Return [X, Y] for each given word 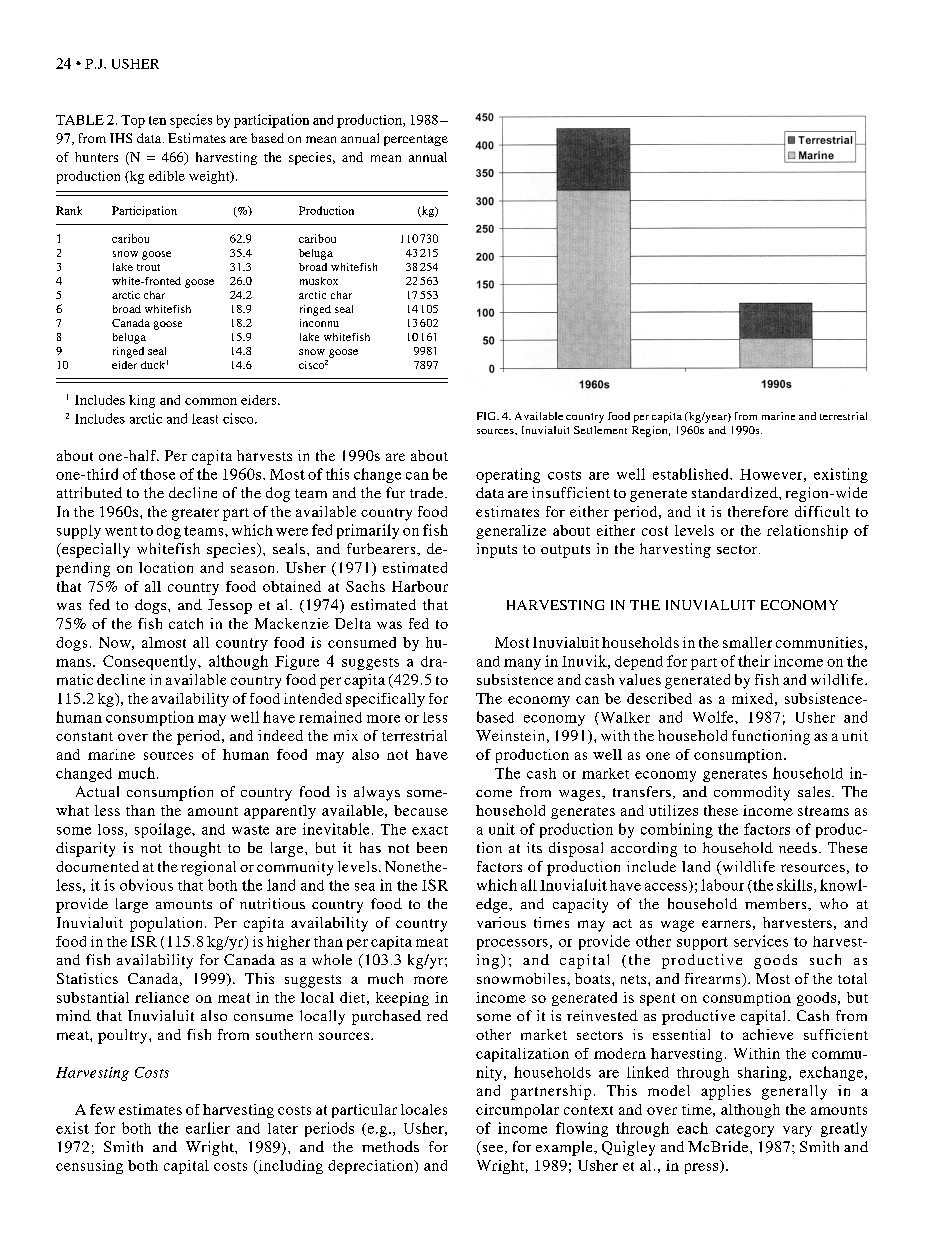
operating [508, 475]
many [522, 664]
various [501, 922]
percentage [416, 140]
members [777, 903]
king [142, 401]
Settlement [600, 430]
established [692, 474]
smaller [747, 642]
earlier [208, 1128]
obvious [146, 885]
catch [186, 623]
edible [167, 176]
